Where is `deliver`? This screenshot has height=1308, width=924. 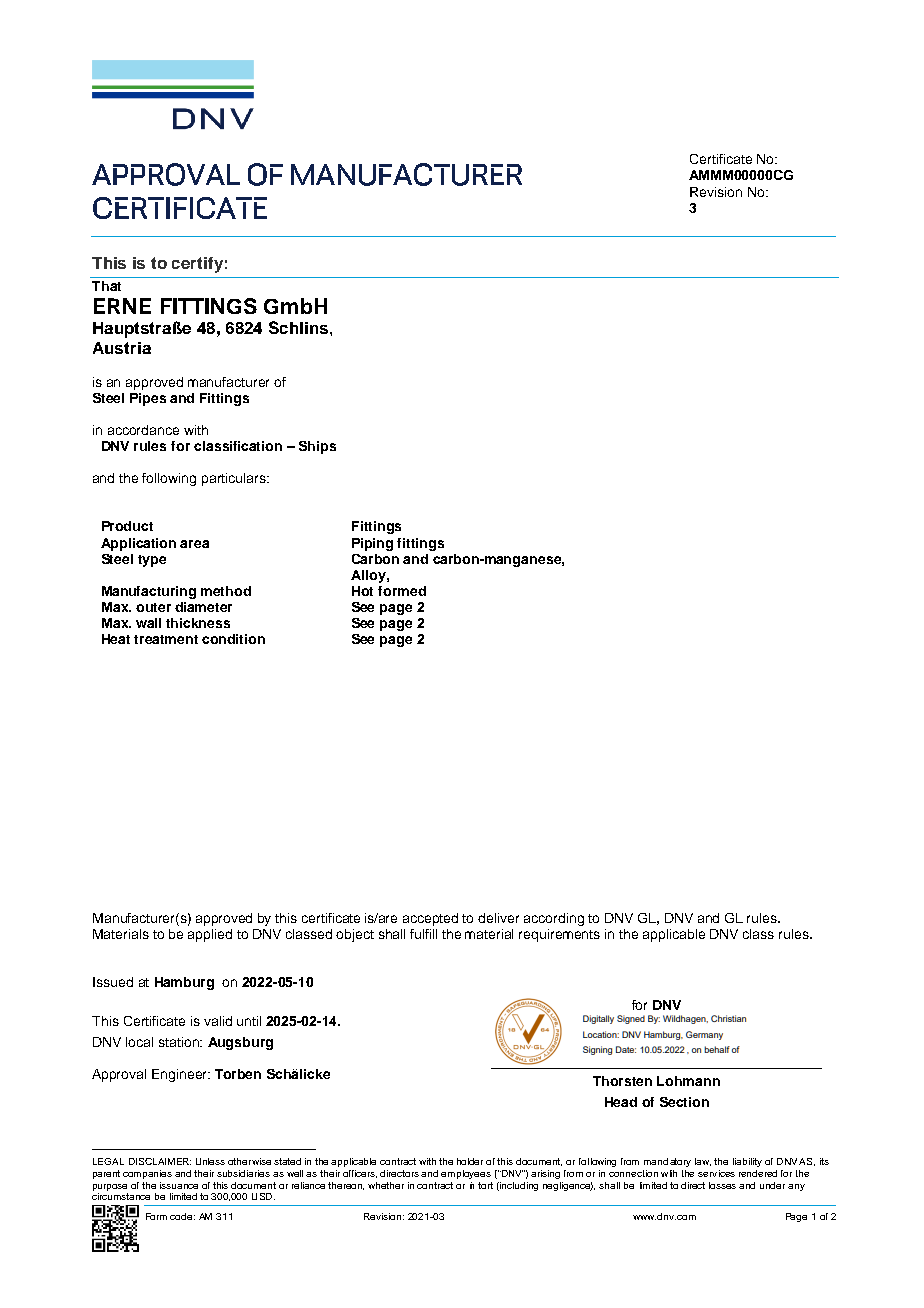
deliver is located at coordinates (498, 918).
